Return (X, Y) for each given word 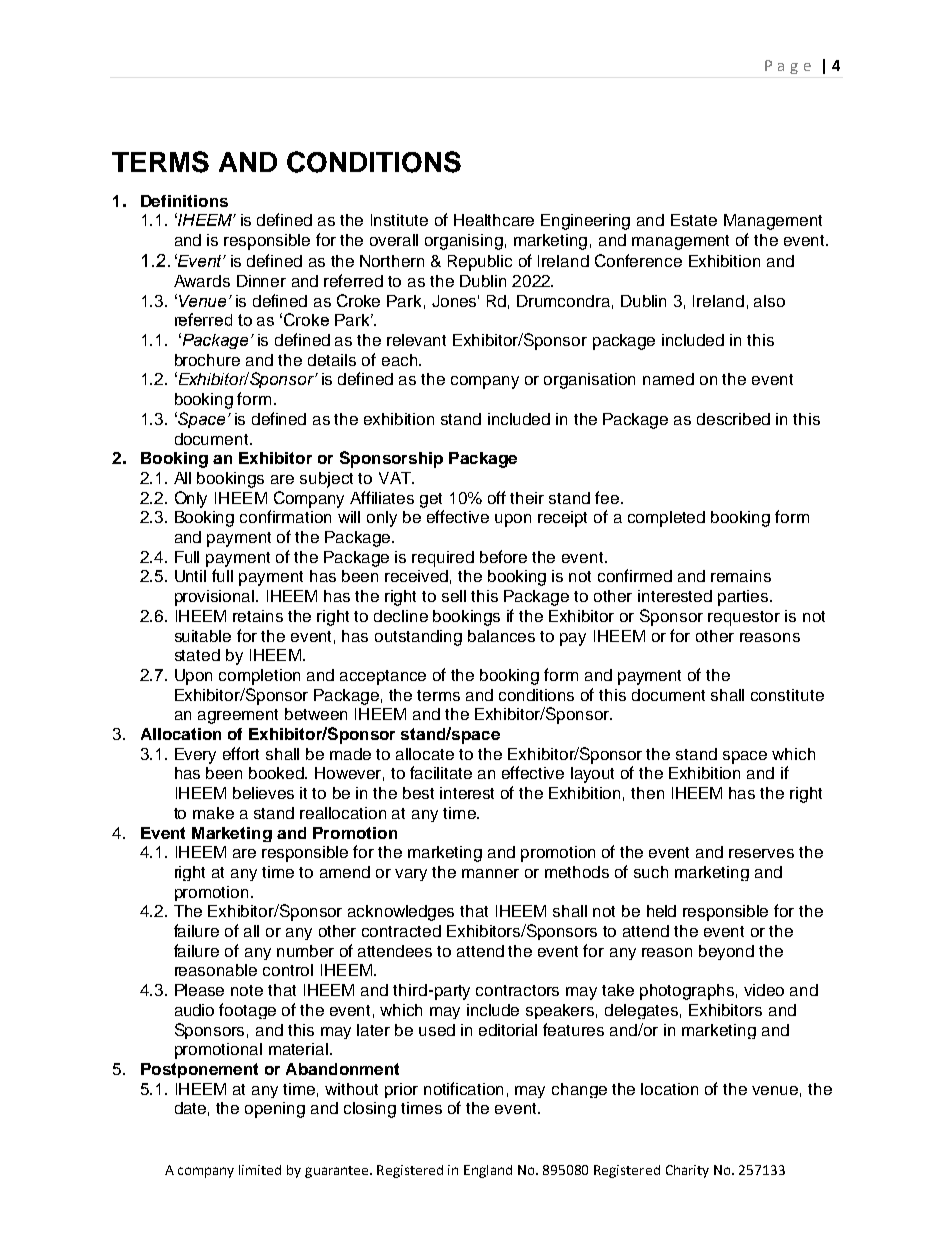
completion (259, 677)
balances (501, 636)
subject (326, 480)
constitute (787, 695)
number (305, 951)
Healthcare (494, 220)
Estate (694, 220)
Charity (687, 1171)
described (733, 419)
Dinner (261, 281)
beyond (726, 952)
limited (260, 1170)
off (497, 497)
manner (490, 873)
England (488, 1171)
